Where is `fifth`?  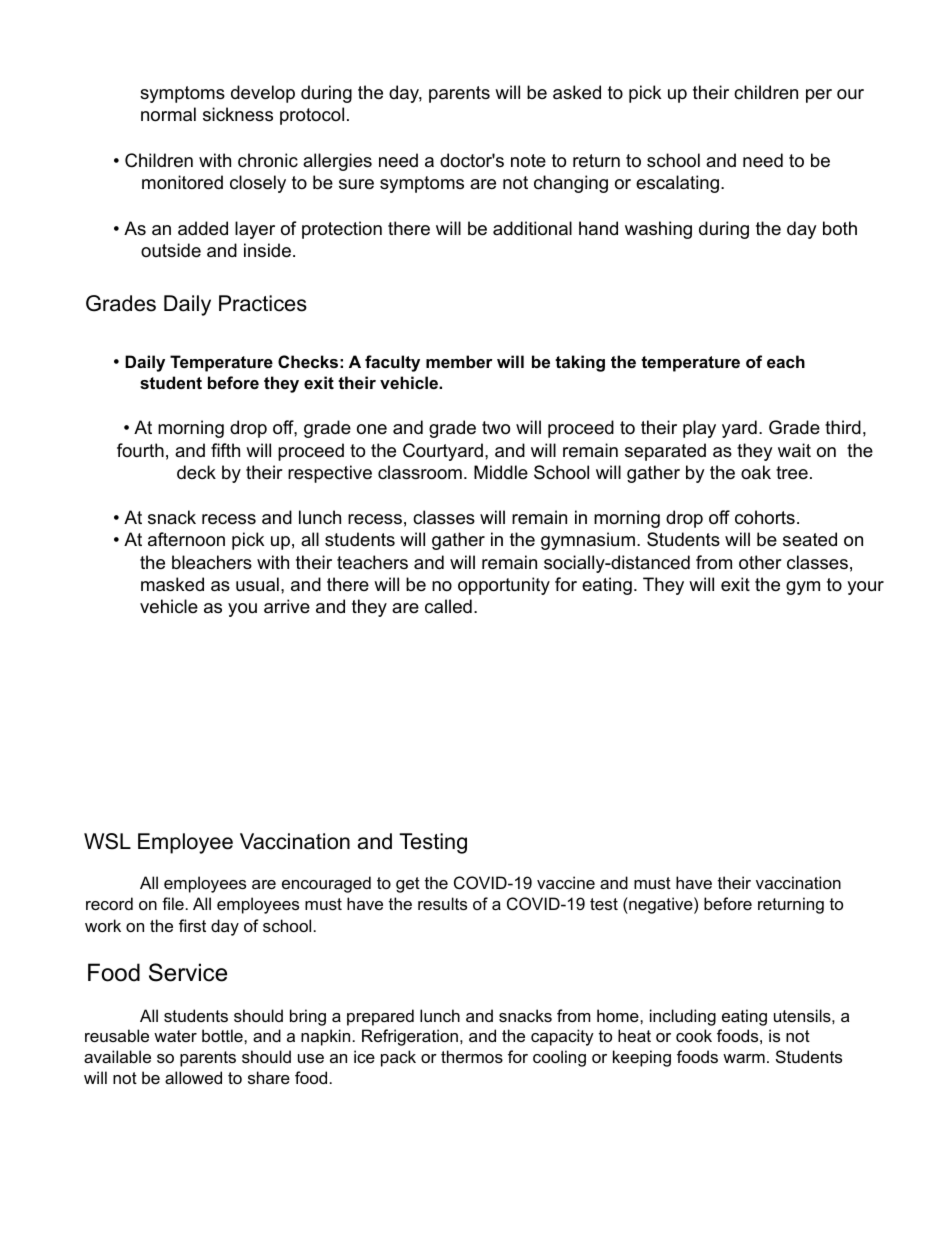
fifth is located at coordinates (225, 450).
